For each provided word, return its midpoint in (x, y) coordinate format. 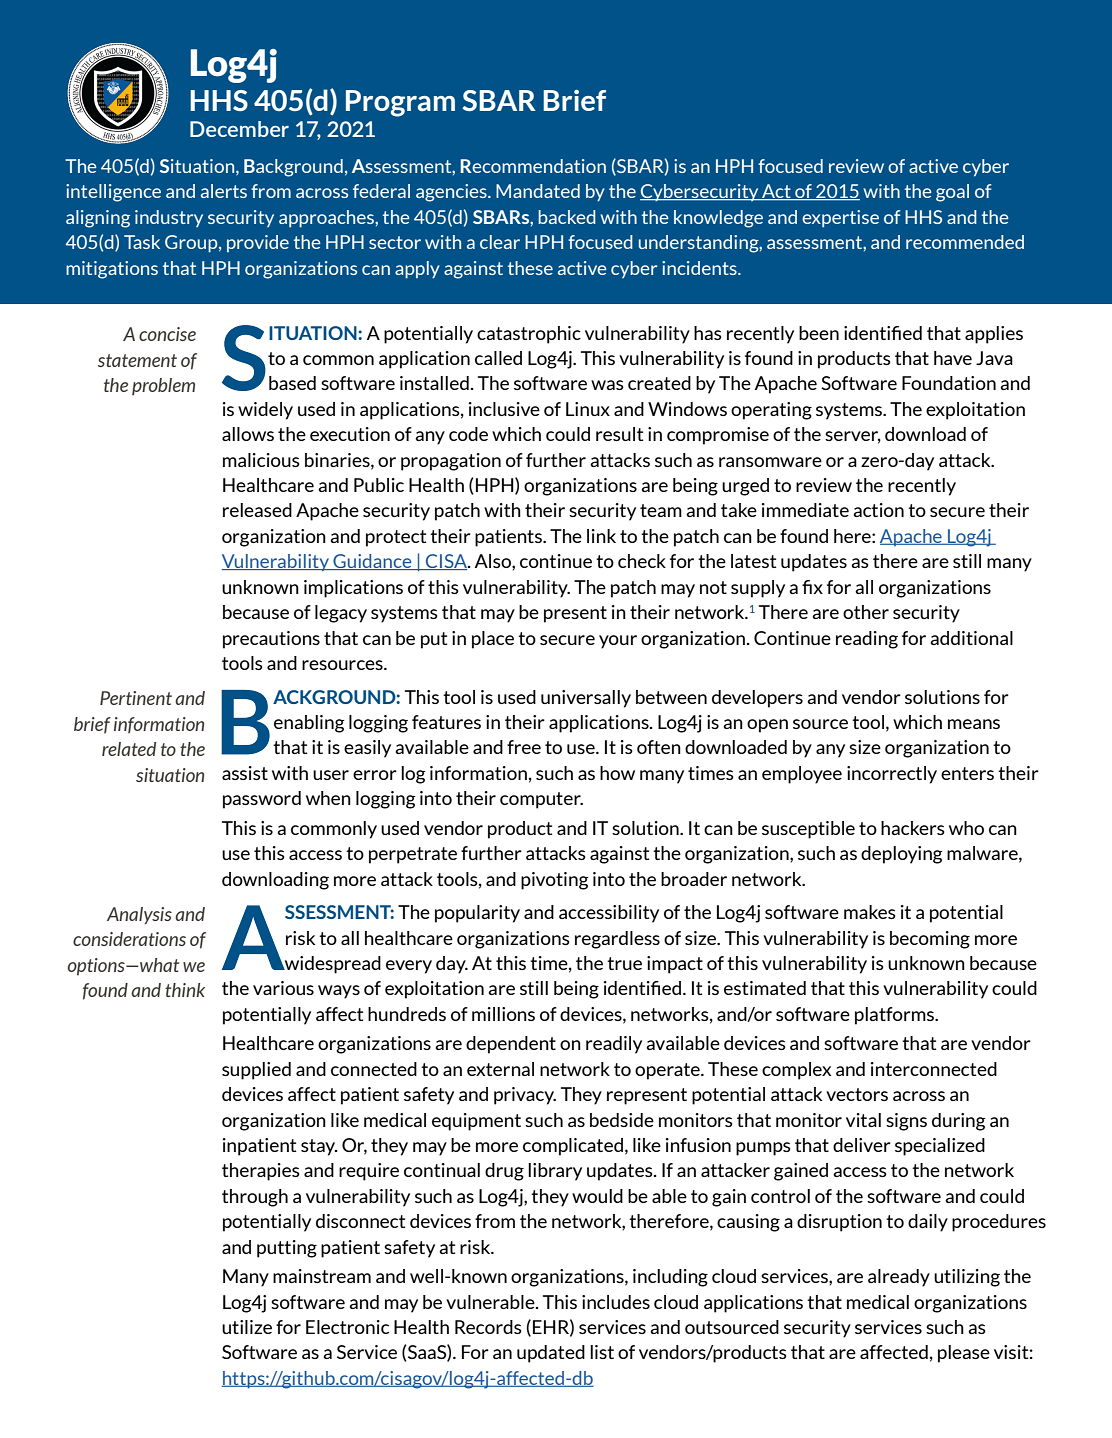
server (853, 437)
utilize (247, 1327)
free (524, 747)
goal (952, 193)
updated (551, 1354)
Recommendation (533, 166)
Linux (588, 409)
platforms (895, 1016)
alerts (224, 191)
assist (245, 773)
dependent (511, 1045)
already (899, 1278)
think (185, 990)
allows (248, 434)
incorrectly (892, 775)
